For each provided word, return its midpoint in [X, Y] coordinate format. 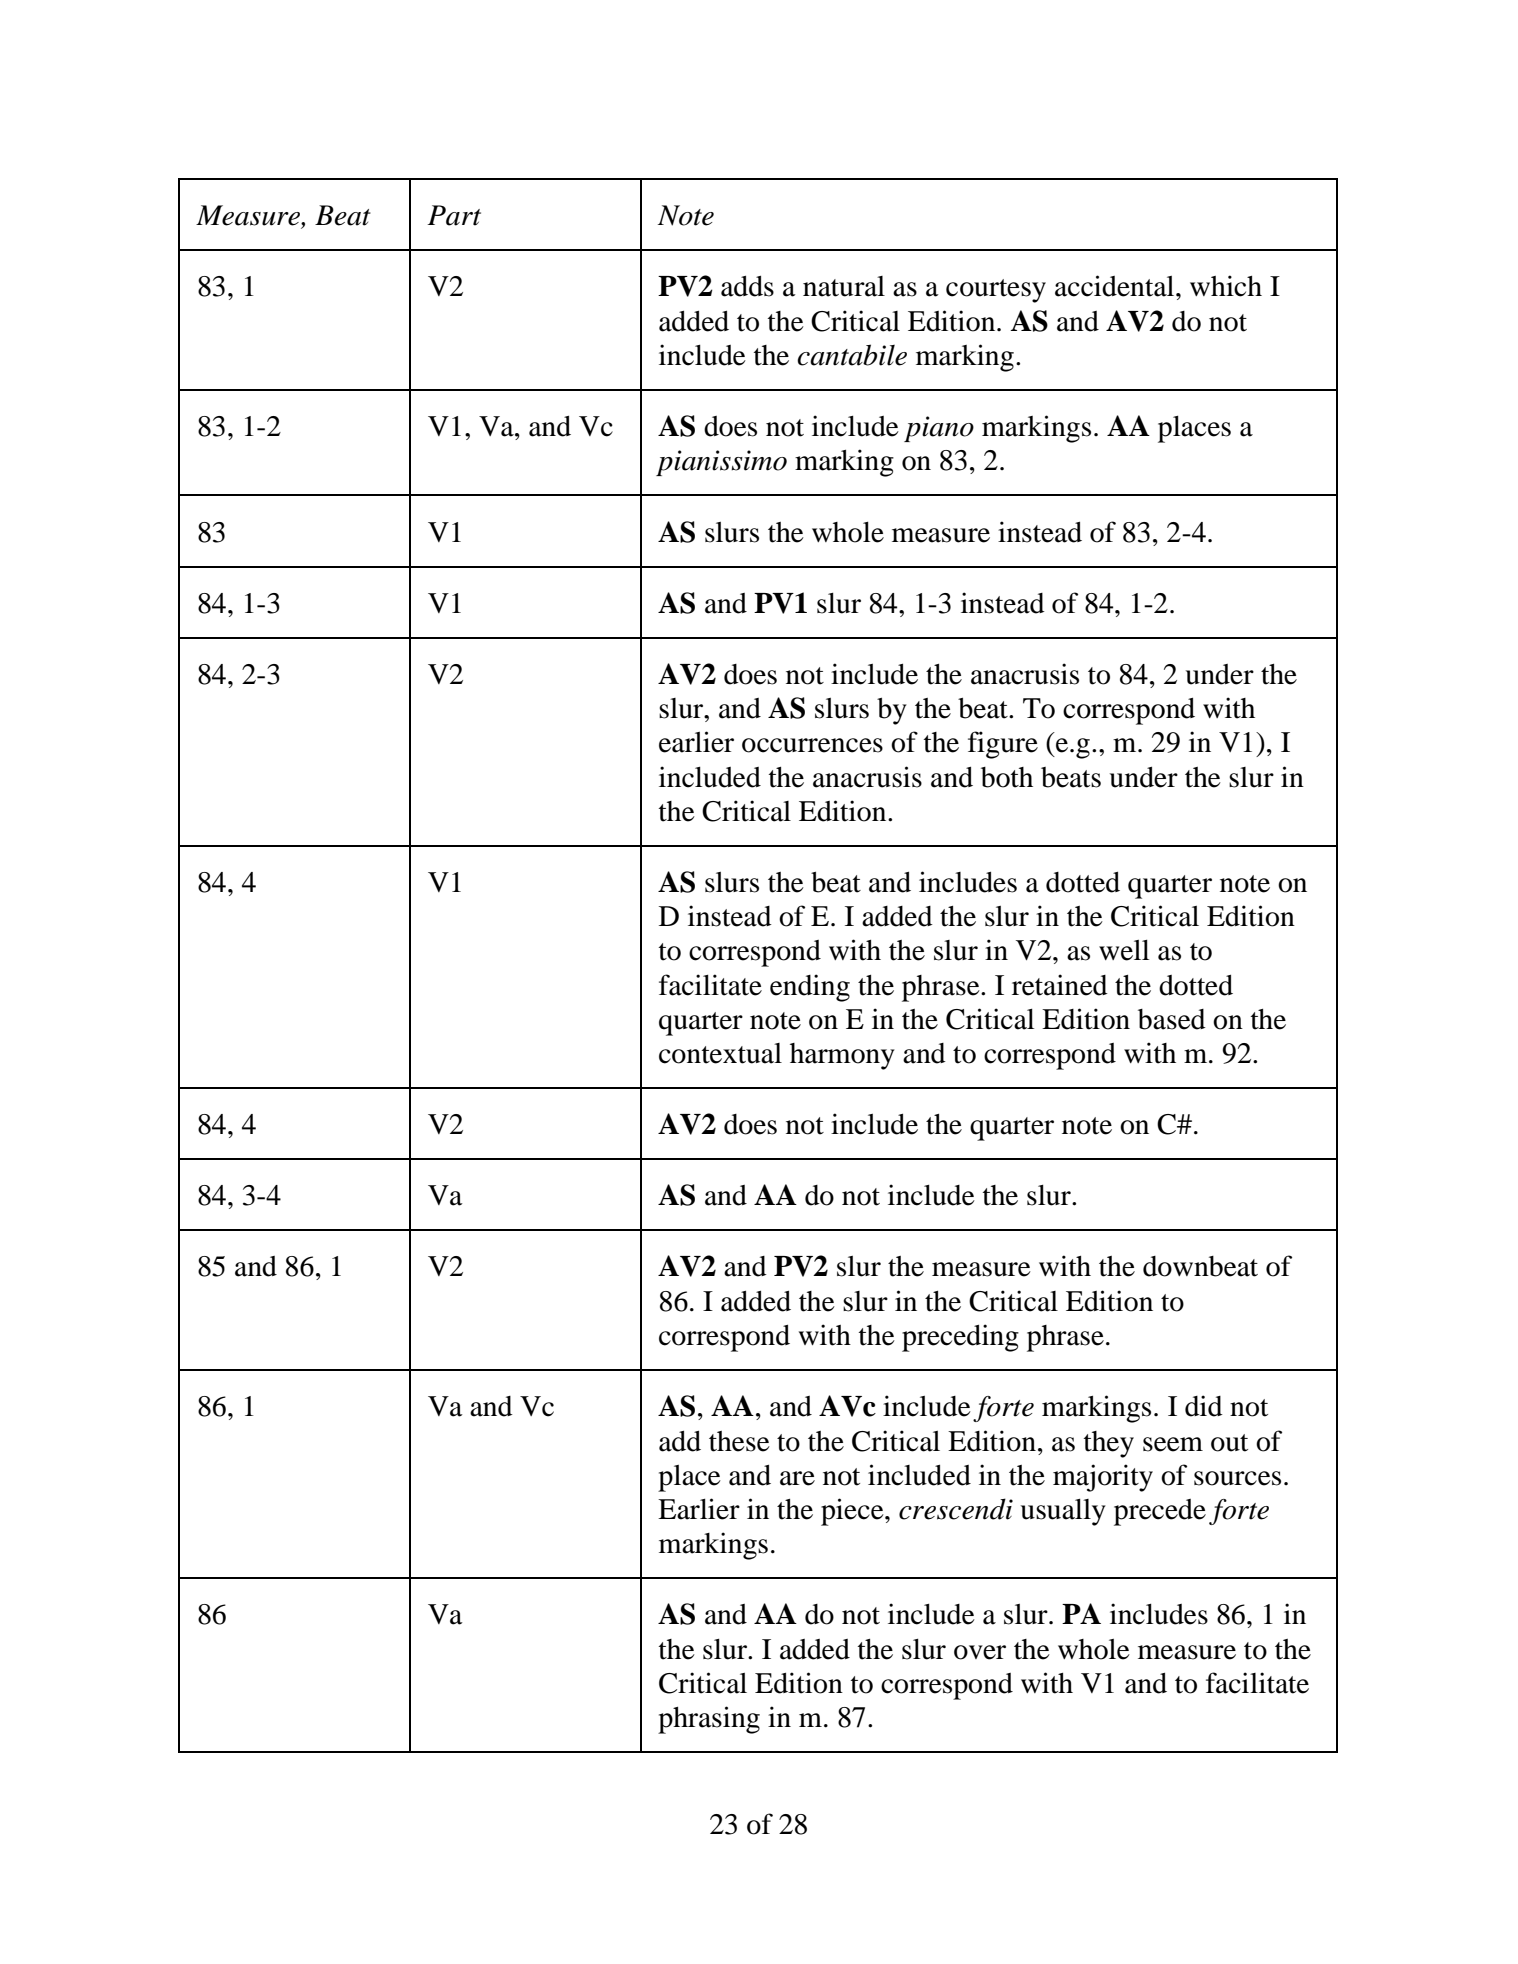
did [1204, 1406]
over [980, 1652]
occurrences [812, 745]
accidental [1116, 286]
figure [1003, 745]
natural [844, 286]
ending [810, 988]
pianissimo [721, 463]
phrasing [709, 1720]
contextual [720, 1053]
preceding [960, 1338]
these [739, 1441]
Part [454, 215]
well [1124, 950]
